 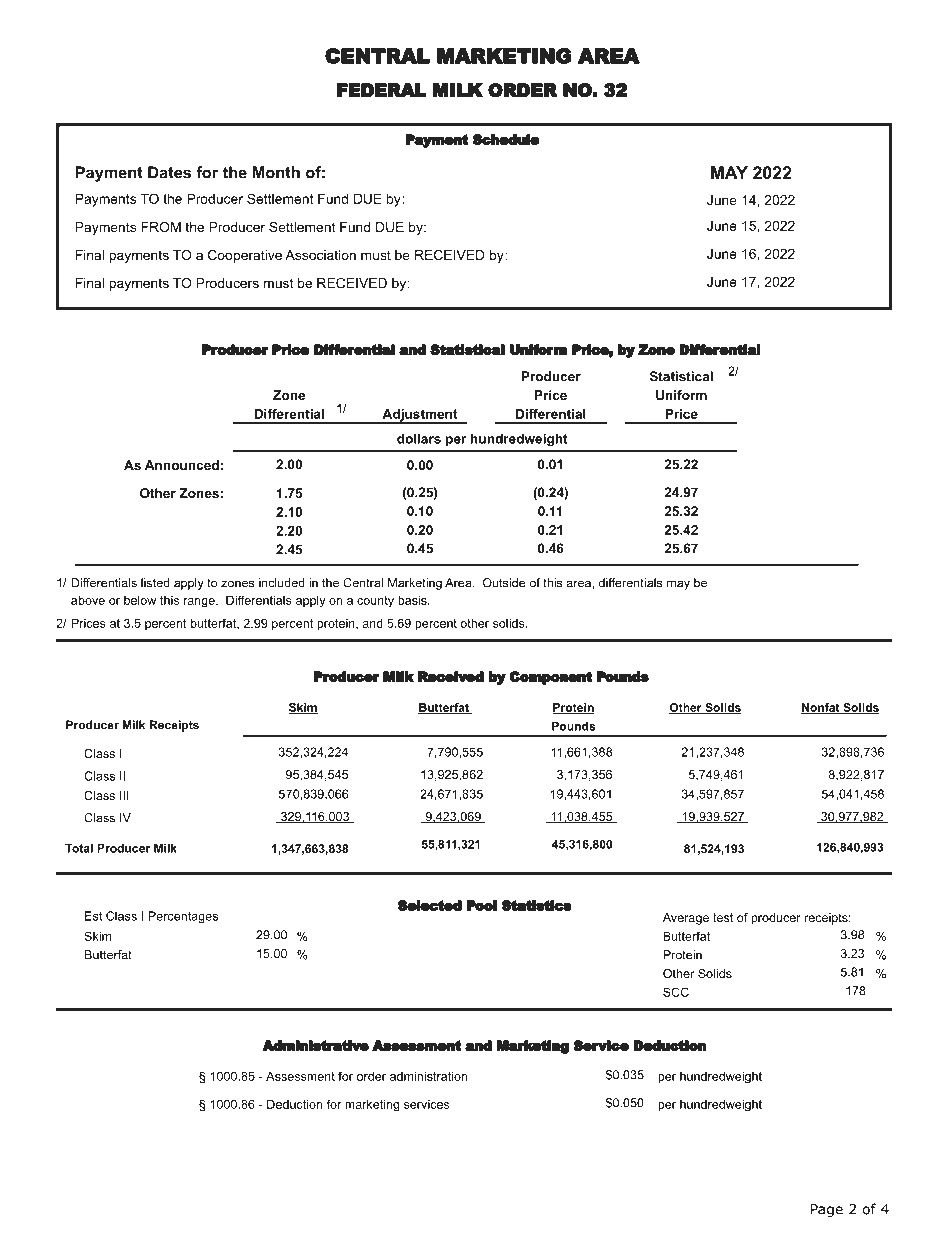 What do you see at coordinates (169, 172) in the page?
I see `Dates` at bounding box center [169, 172].
